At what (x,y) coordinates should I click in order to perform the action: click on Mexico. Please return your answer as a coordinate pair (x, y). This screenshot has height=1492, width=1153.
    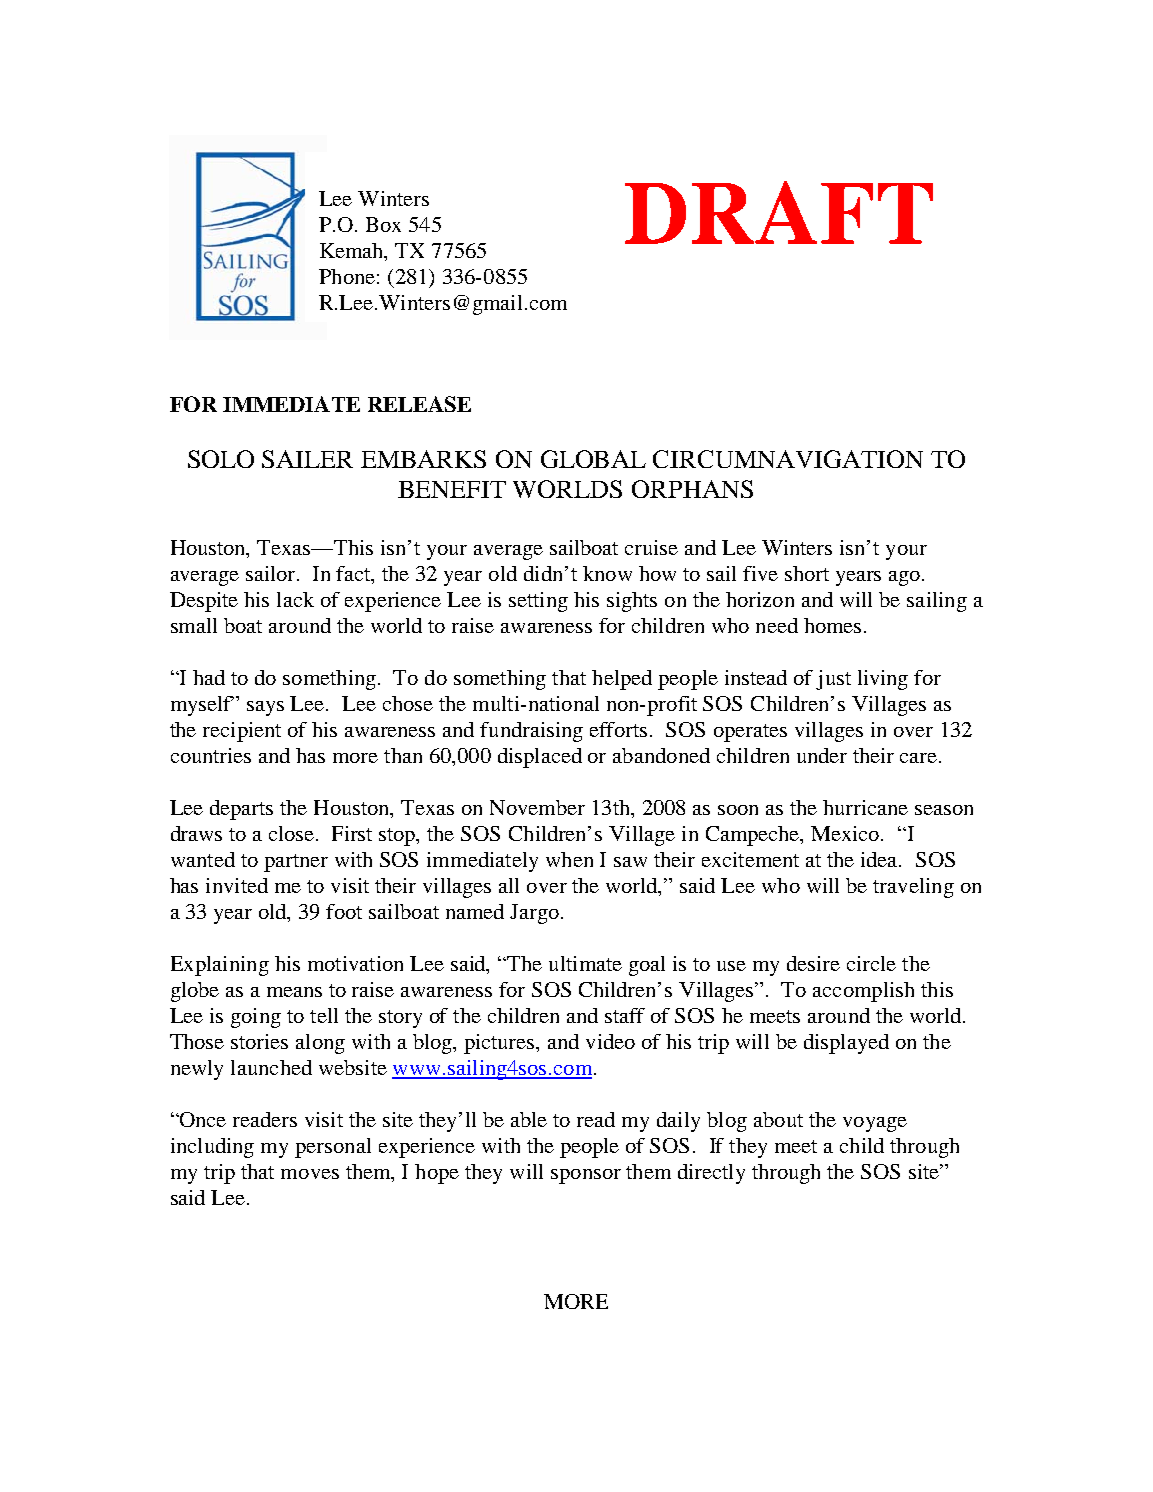
    Looking at the image, I should click on (846, 833).
